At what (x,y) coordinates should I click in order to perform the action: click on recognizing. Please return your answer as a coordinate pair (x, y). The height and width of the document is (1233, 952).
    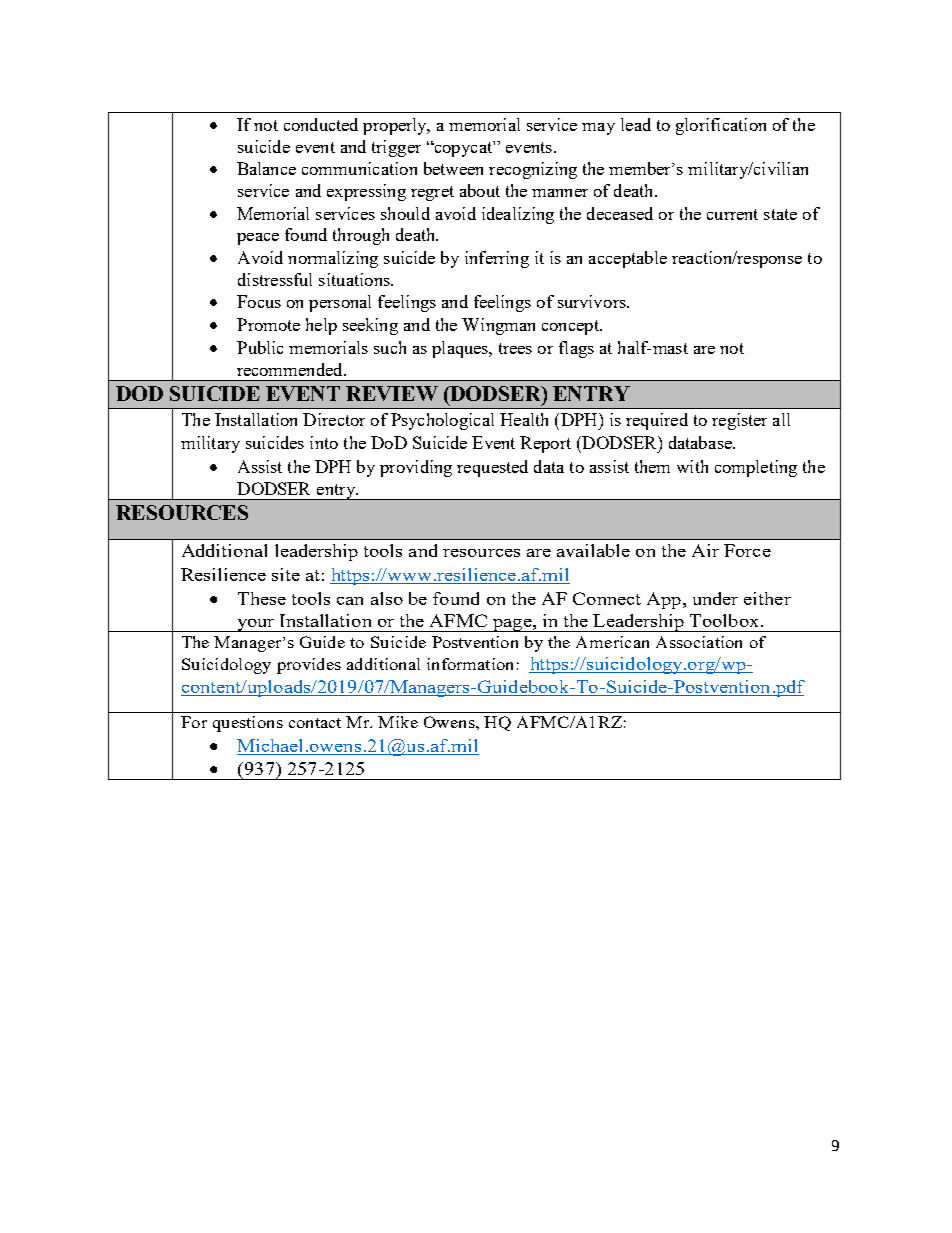
    Looking at the image, I should click on (533, 170).
